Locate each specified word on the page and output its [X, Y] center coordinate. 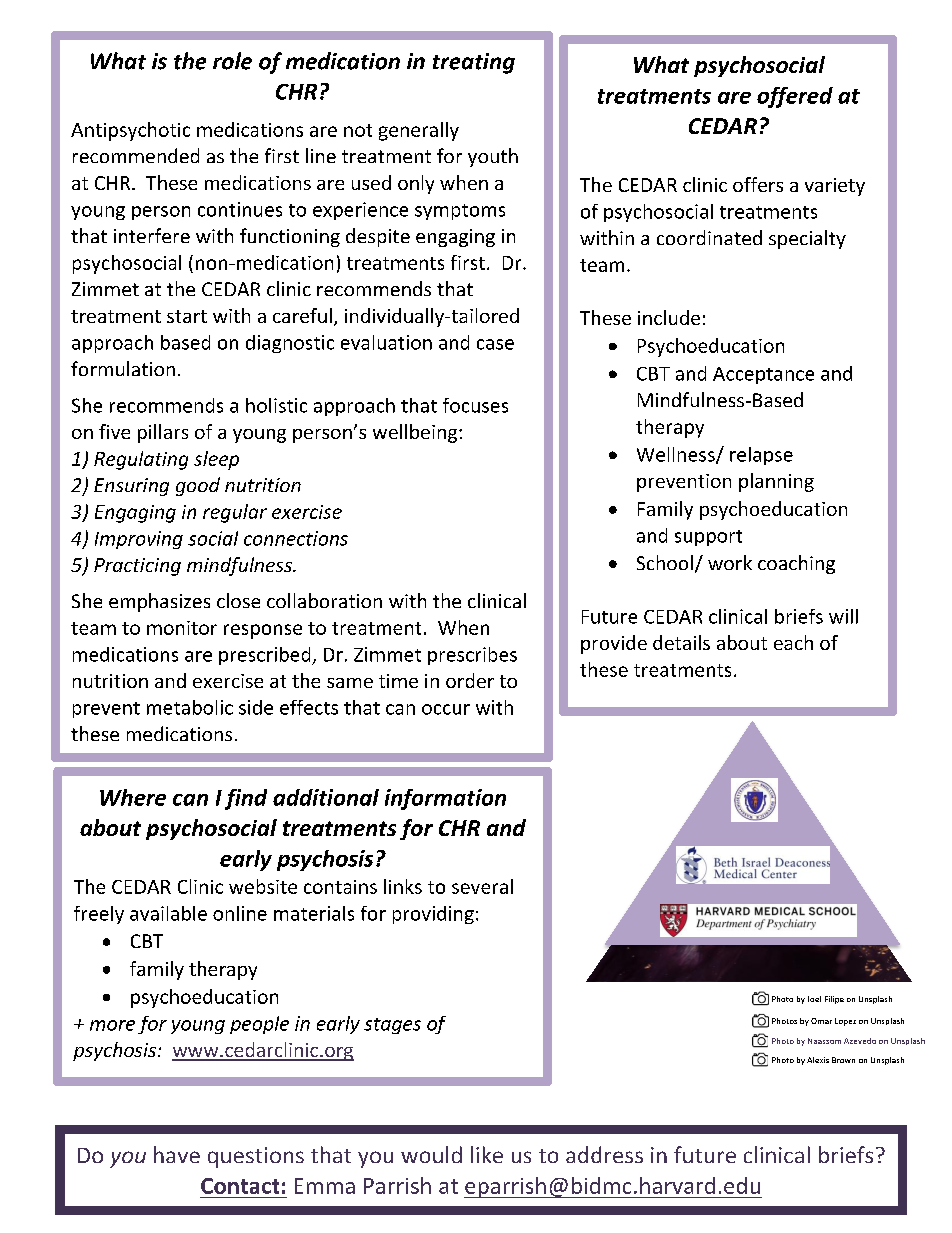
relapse [761, 456]
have [177, 1154]
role [232, 61]
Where [133, 797]
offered [795, 97]
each [793, 642]
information [445, 799]
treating [474, 63]
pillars [163, 433]
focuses [475, 405]
